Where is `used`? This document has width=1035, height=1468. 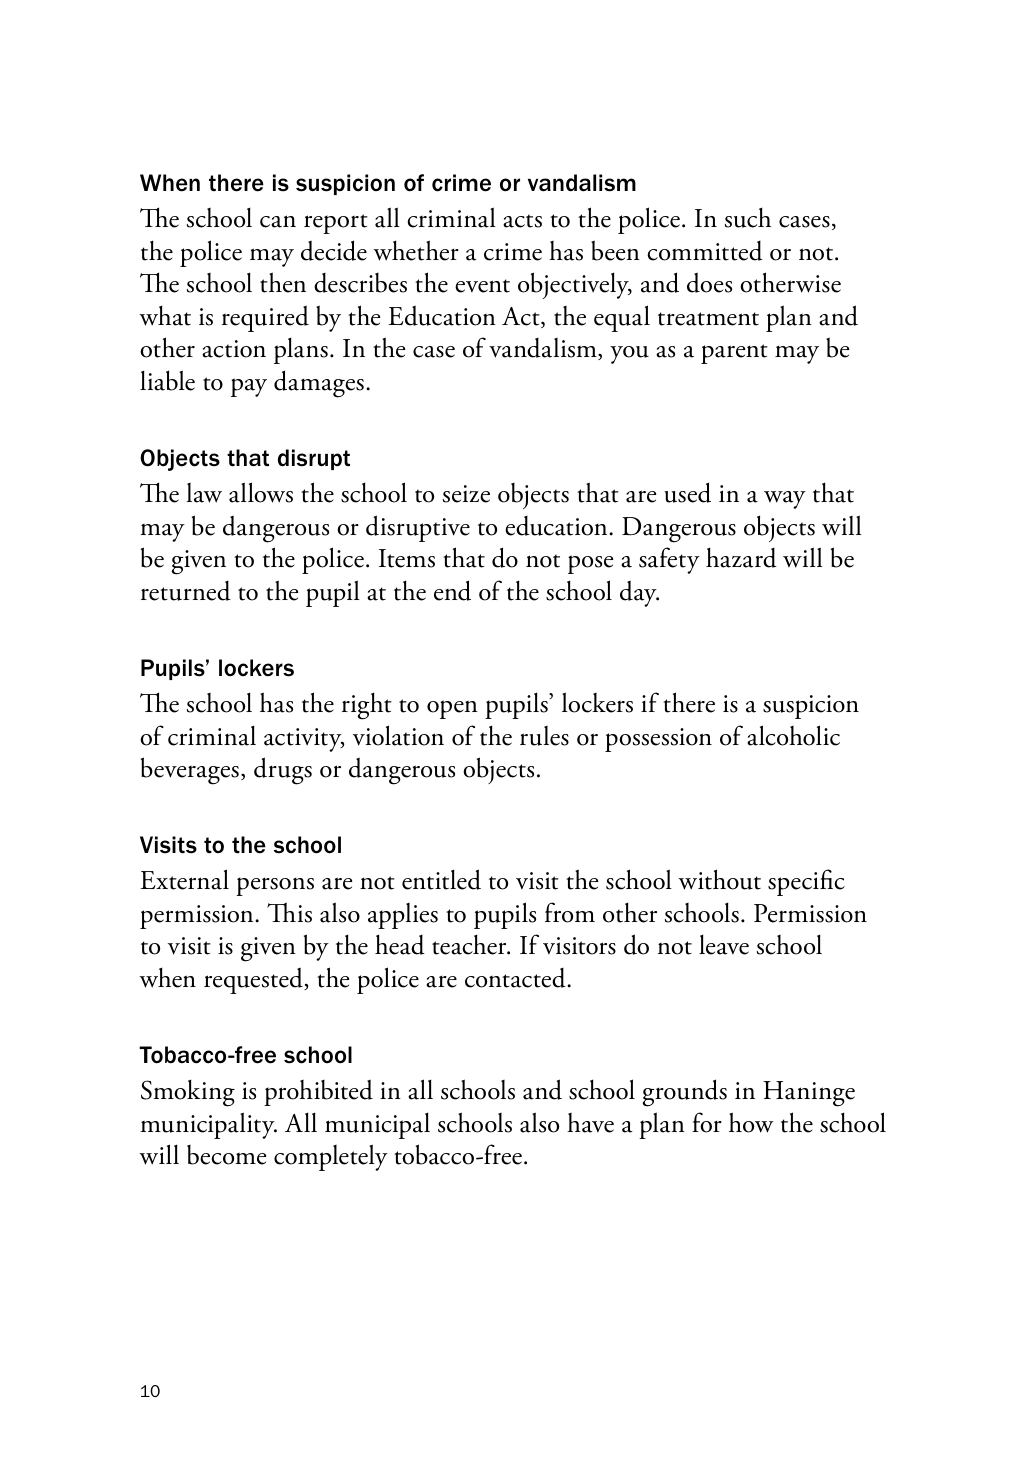 used is located at coordinates (687, 492).
